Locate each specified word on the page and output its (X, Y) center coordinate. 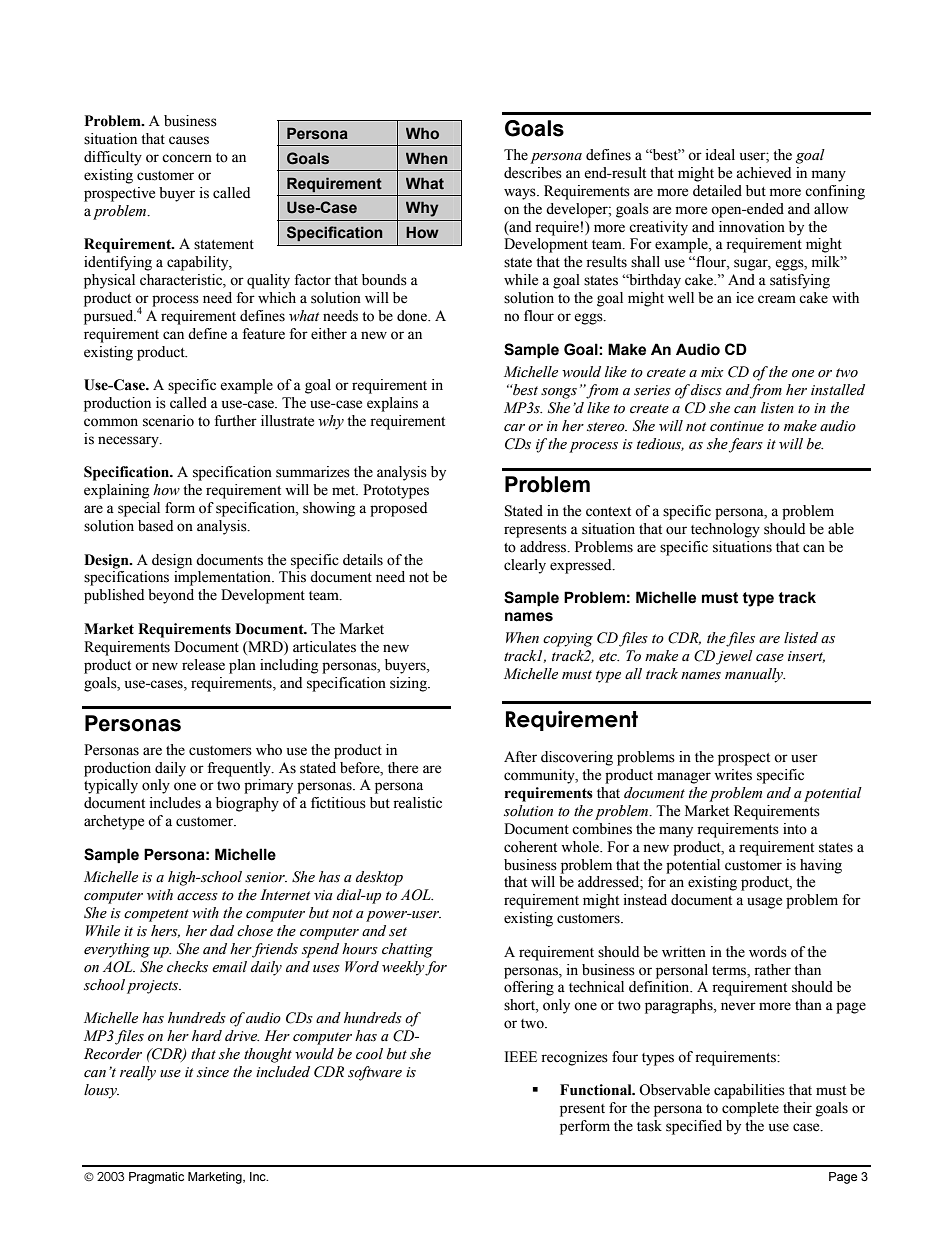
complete (750, 1109)
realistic (417, 803)
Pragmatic (156, 1178)
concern (187, 158)
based (155, 526)
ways (521, 194)
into (795, 829)
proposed (398, 509)
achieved (763, 173)
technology (725, 530)
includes (175, 803)
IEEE (520, 1056)
